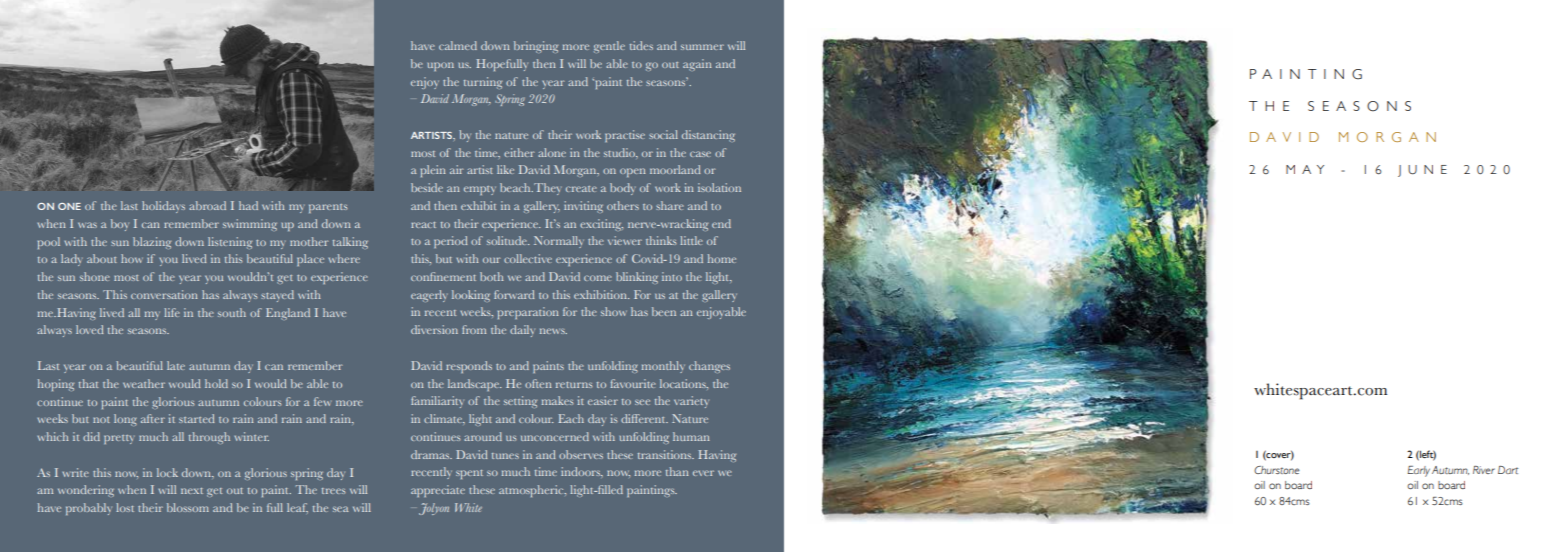  I want to click on again, so click(697, 65).
